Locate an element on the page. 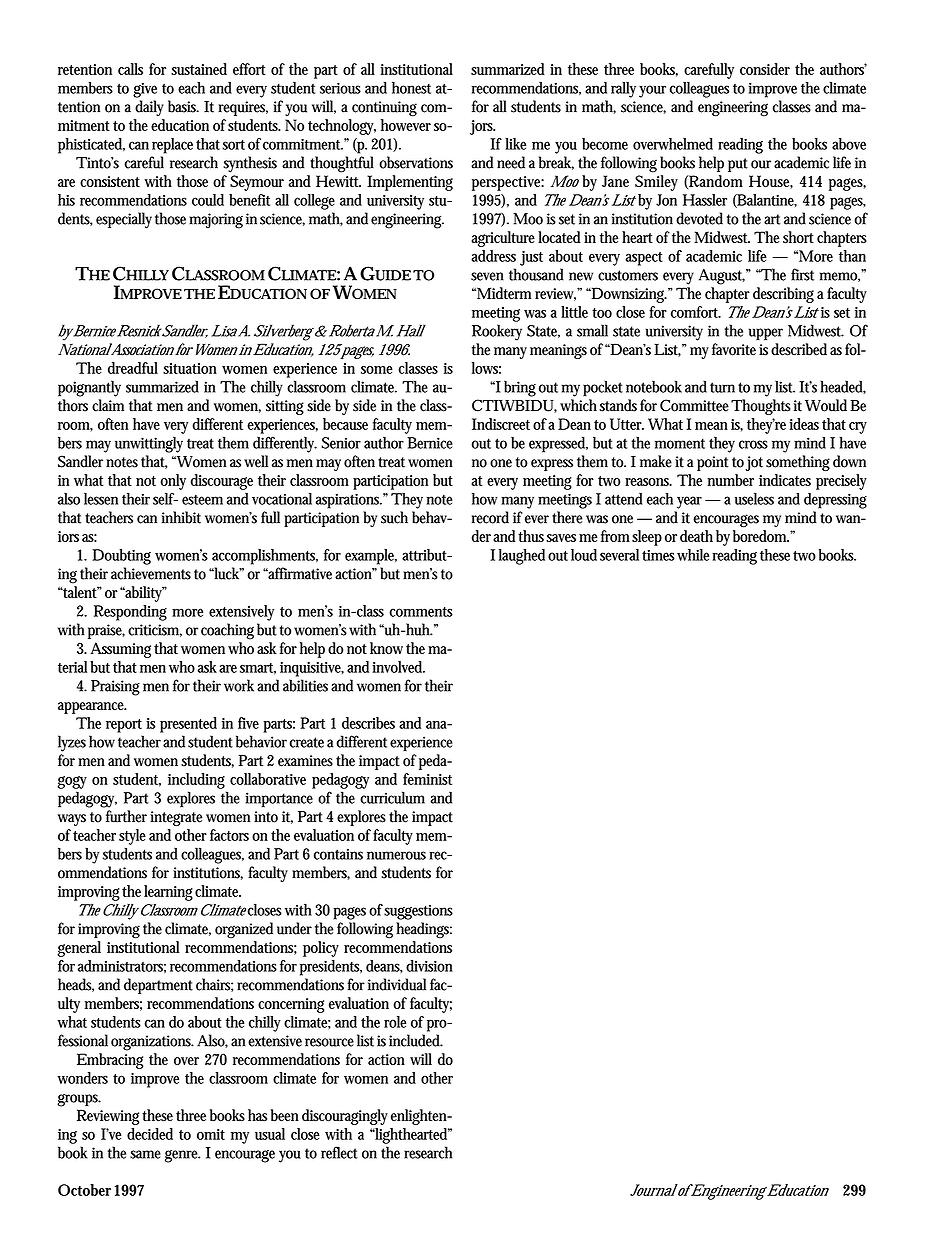 The width and height of the image is (952, 1233). basis is located at coordinates (183, 106).
